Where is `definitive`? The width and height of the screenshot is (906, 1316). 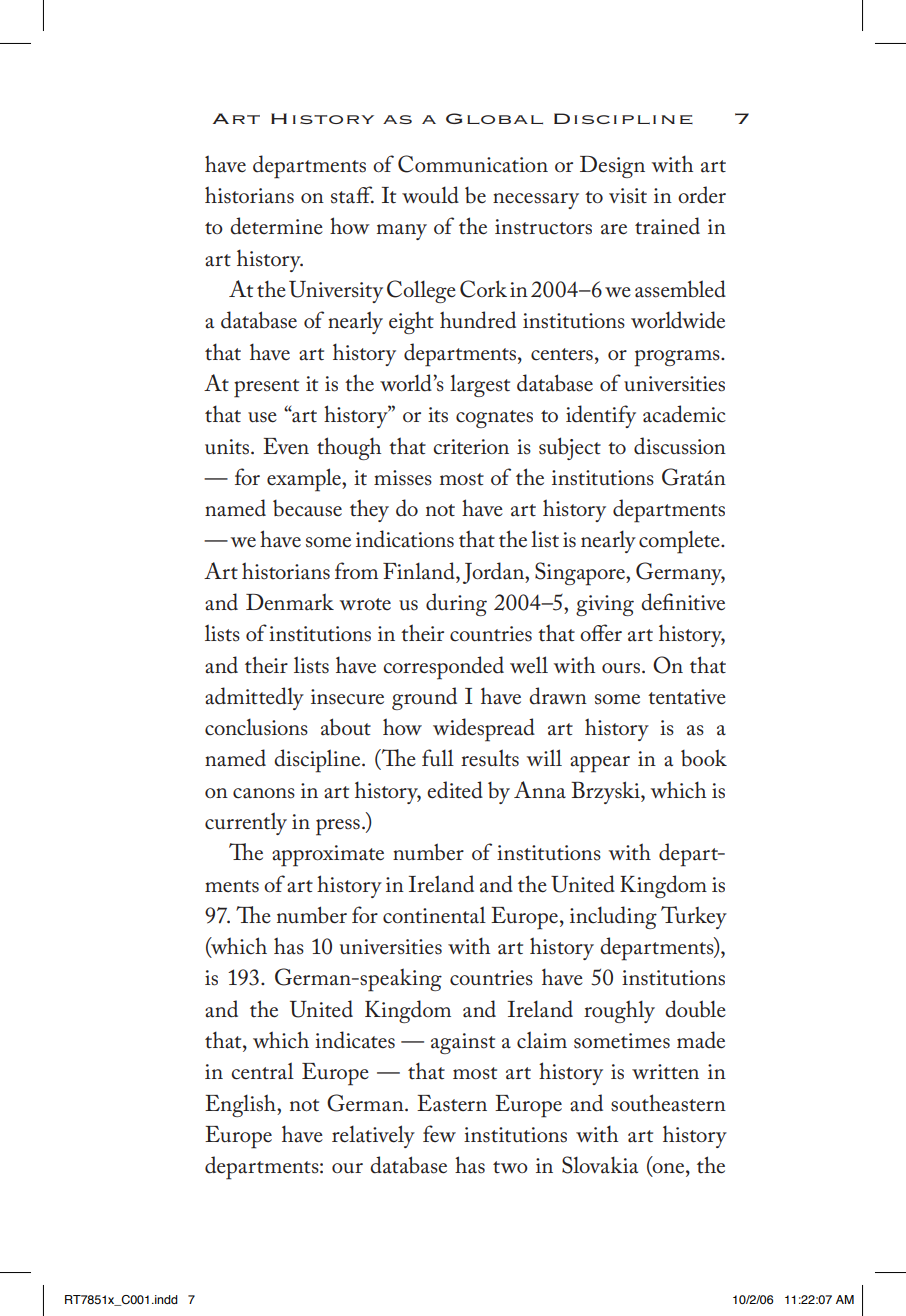 definitive is located at coordinates (683, 602).
